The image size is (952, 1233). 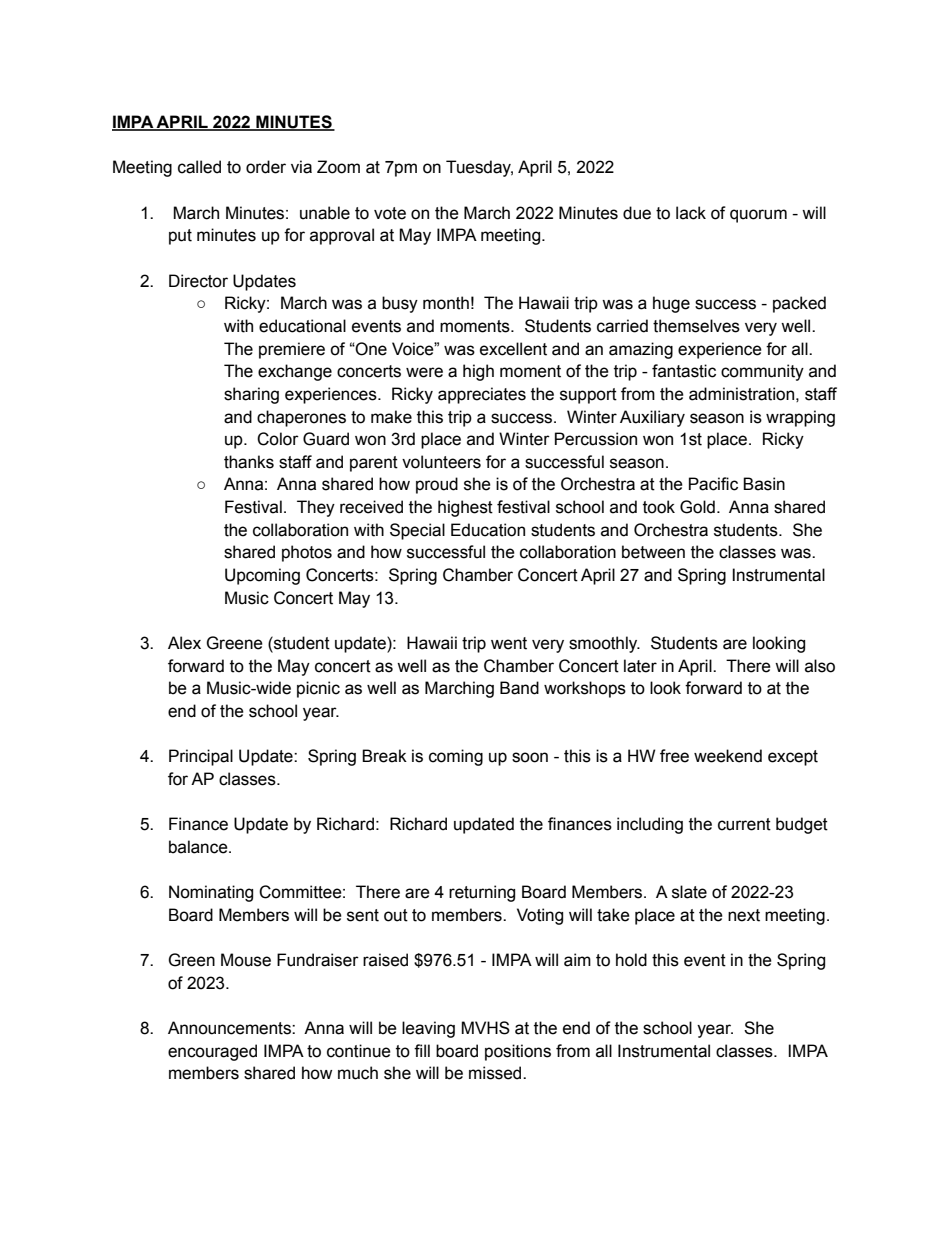 I want to click on Alex, so click(x=184, y=643).
